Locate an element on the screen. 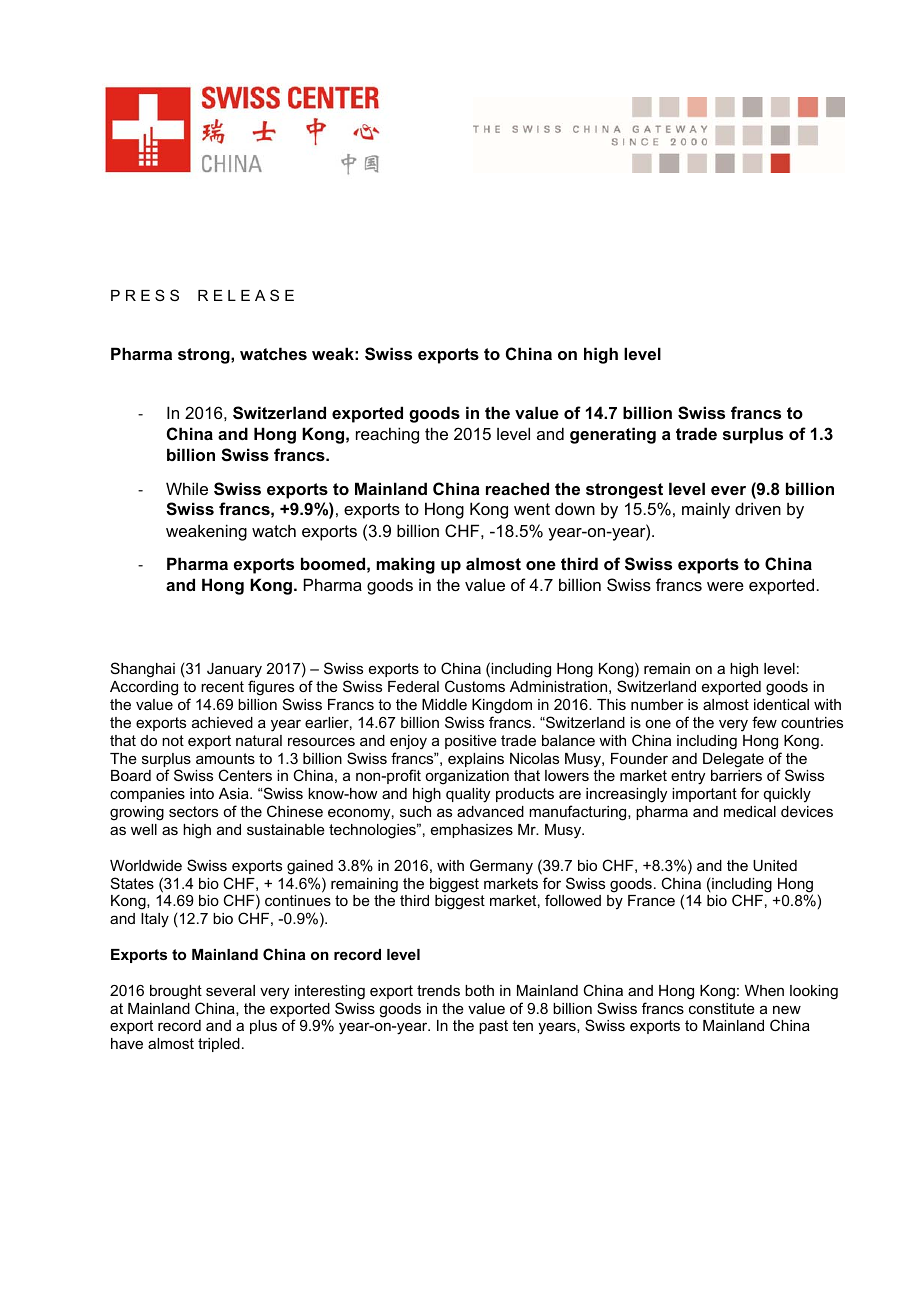  reached is located at coordinates (517, 488).
